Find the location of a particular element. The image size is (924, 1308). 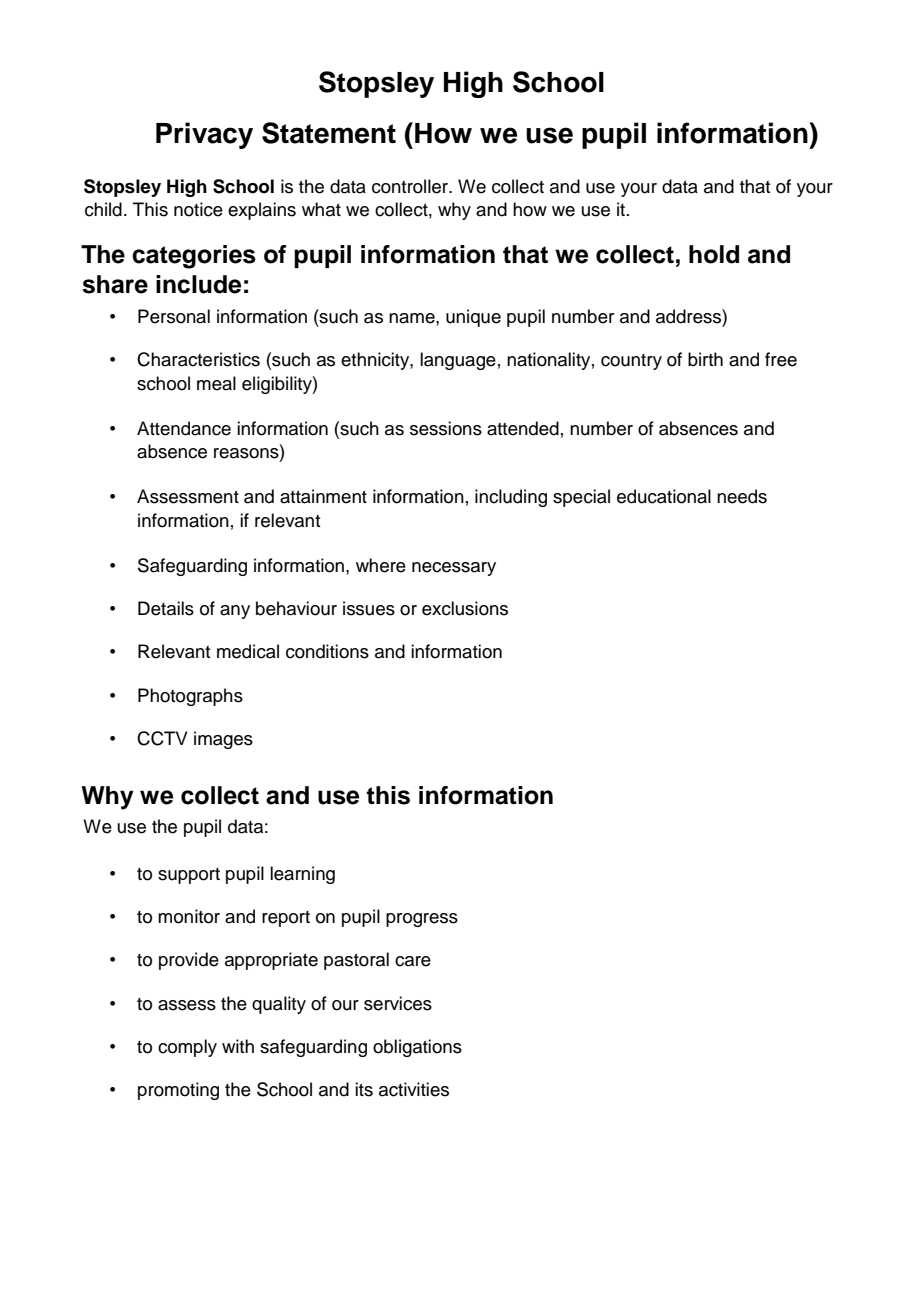

Privacy is located at coordinates (204, 135).
